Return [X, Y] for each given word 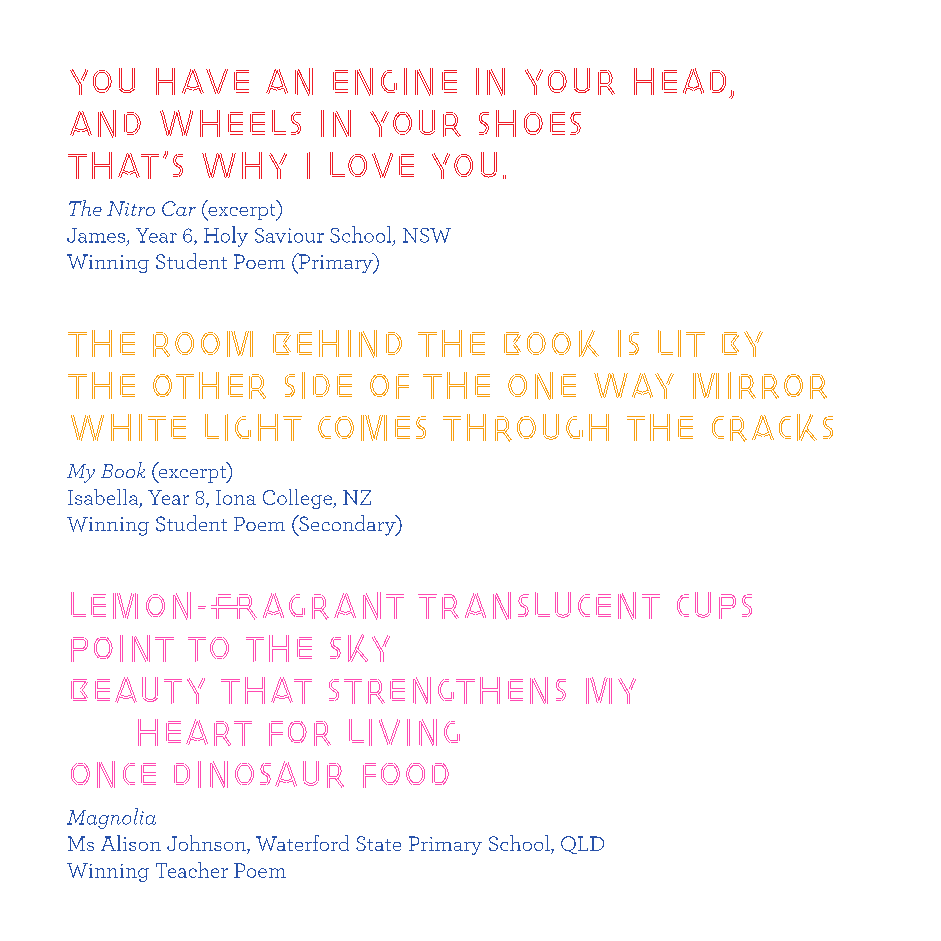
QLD [582, 845]
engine [395, 82]
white [128, 427]
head [680, 81]
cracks [772, 428]
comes [372, 428]
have [202, 81]
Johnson [207, 844]
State [378, 843]
